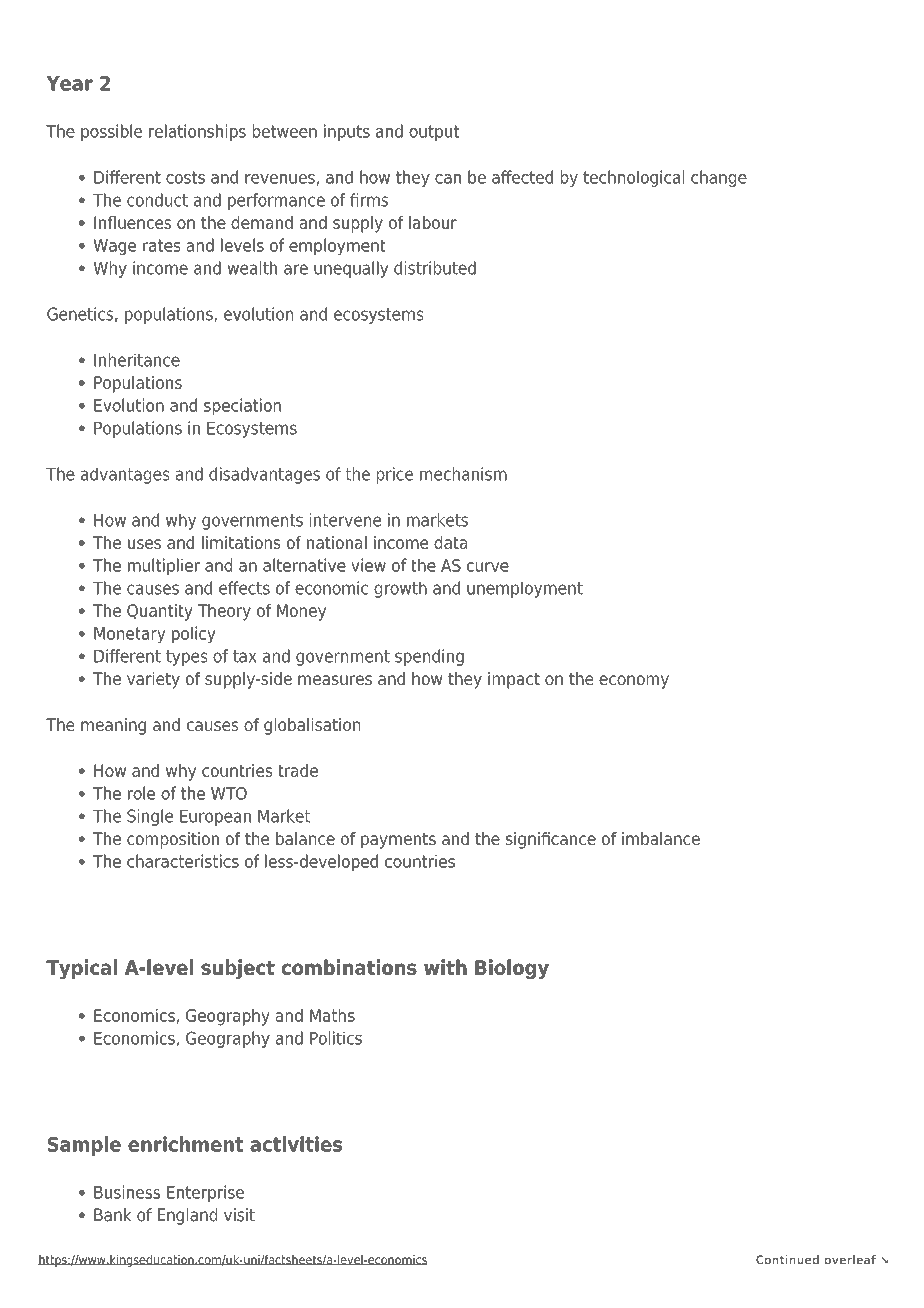 This screenshot has width=924, height=1308. I want to click on activities, so click(296, 1144).
